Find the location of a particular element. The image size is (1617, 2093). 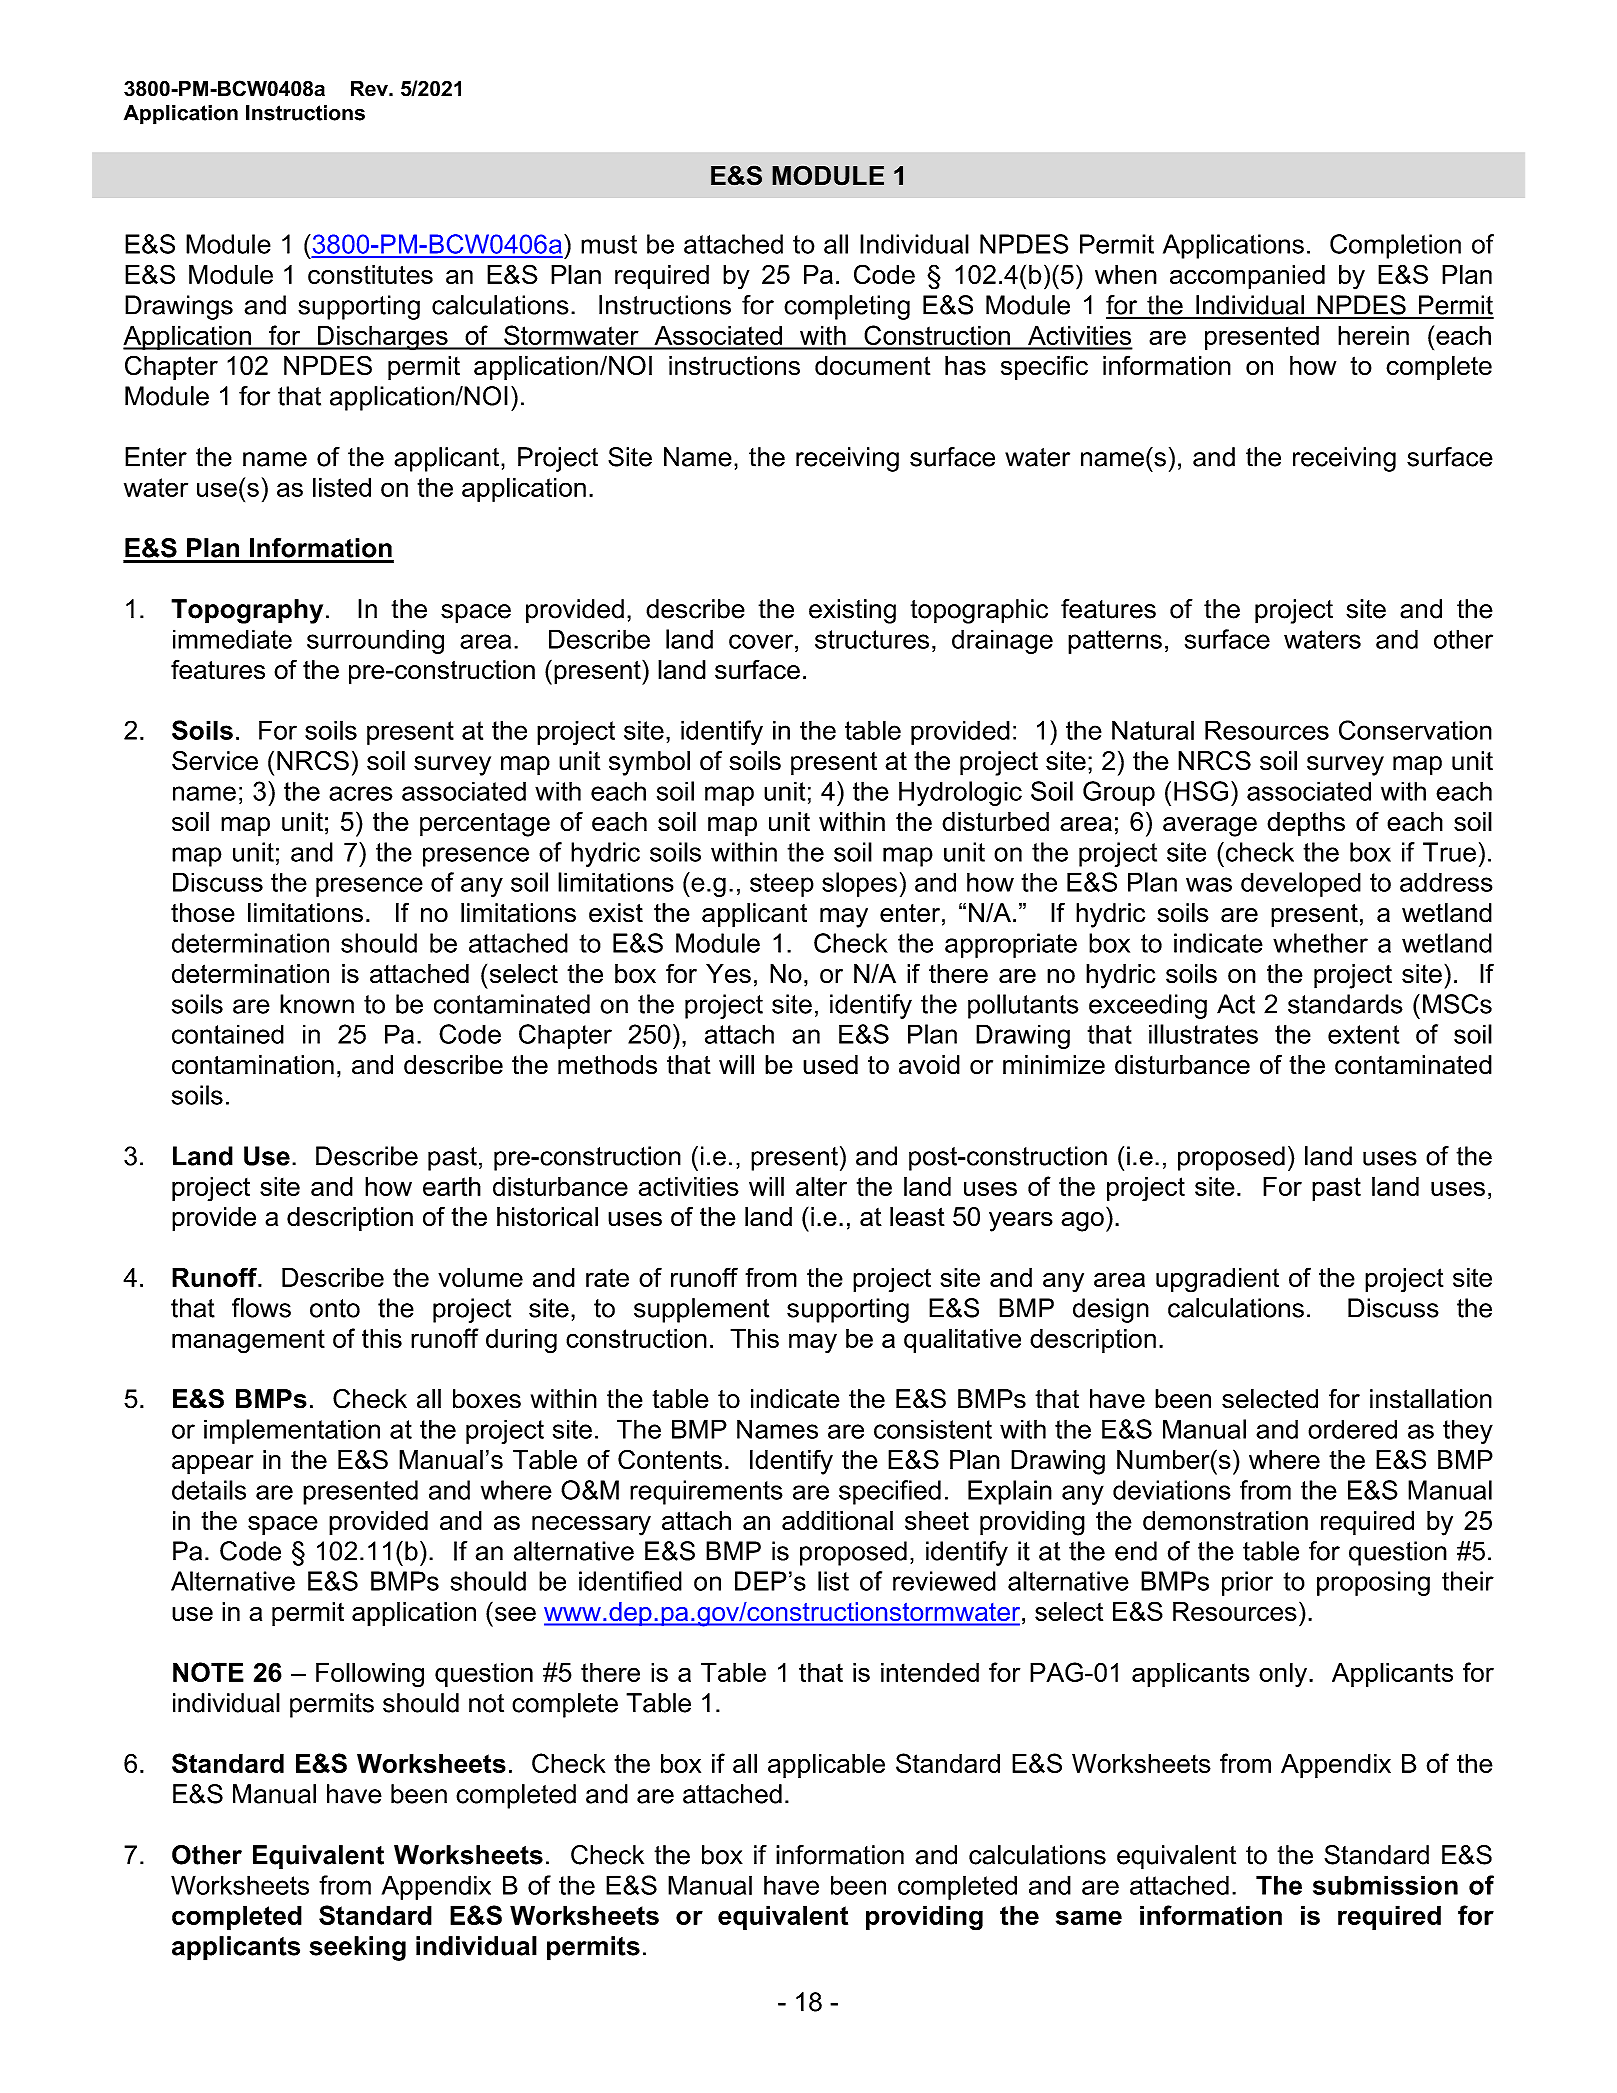

structures is located at coordinates (872, 639).
